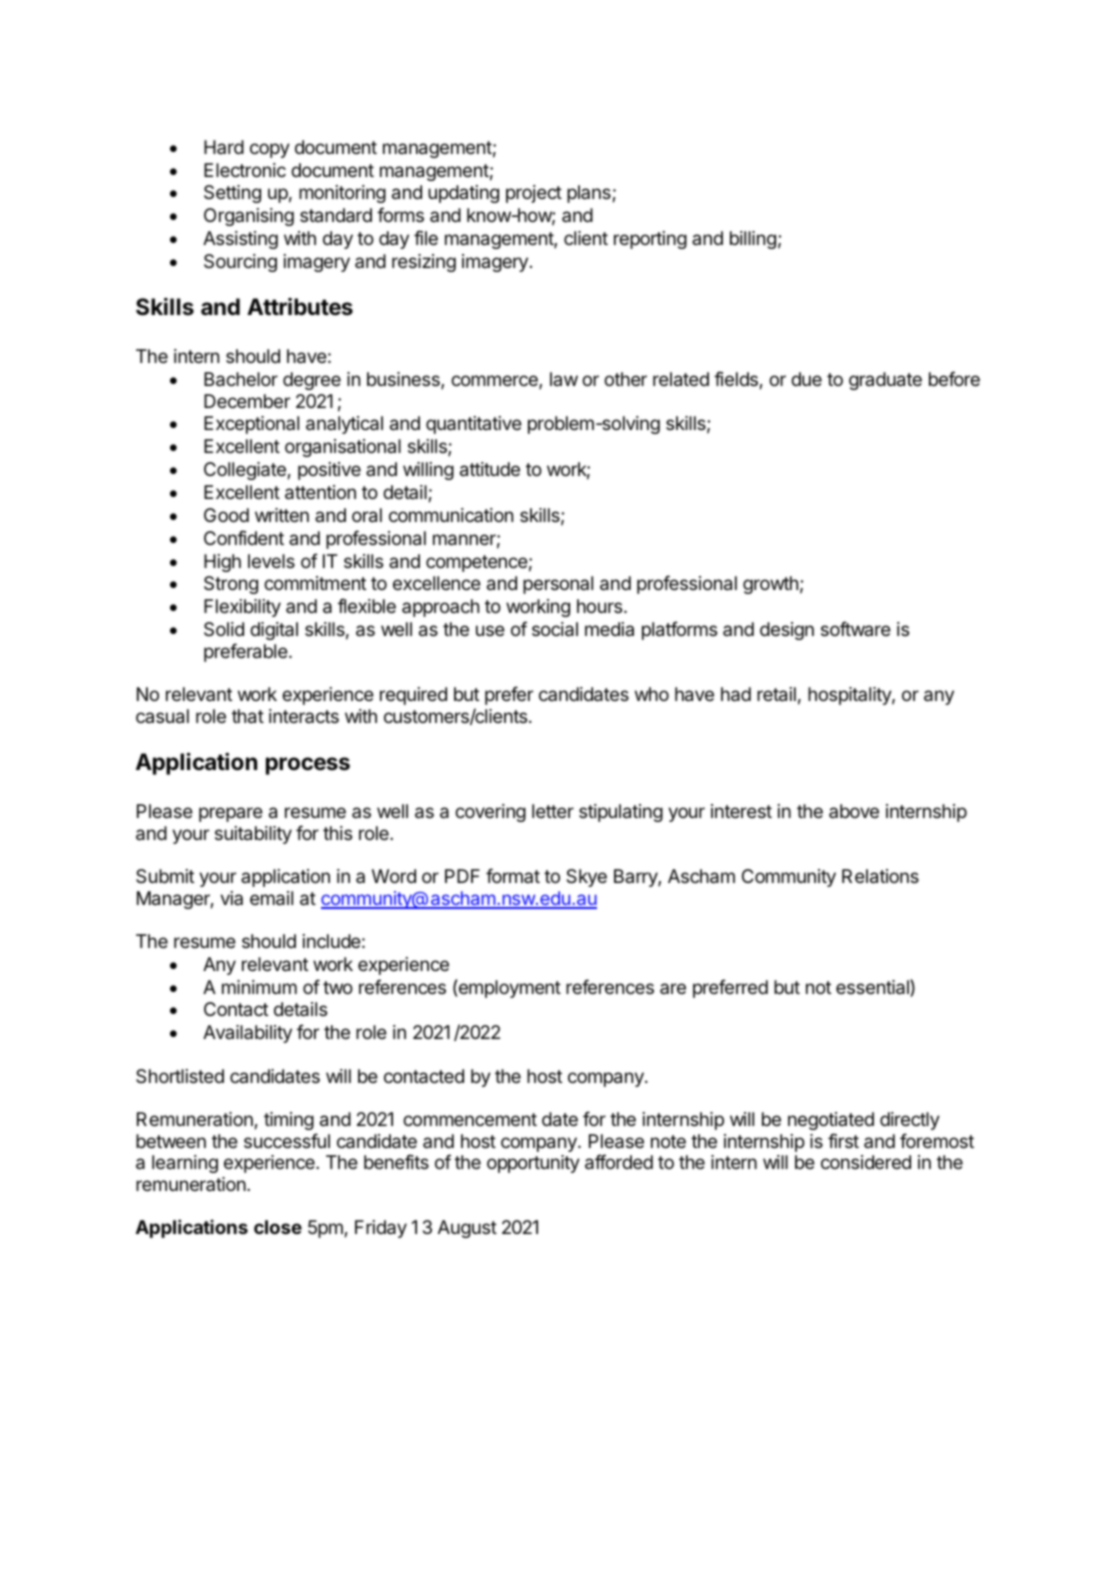 Image resolution: width=1119 pixels, height=1582 pixels. I want to click on opportunity, so click(533, 1164).
